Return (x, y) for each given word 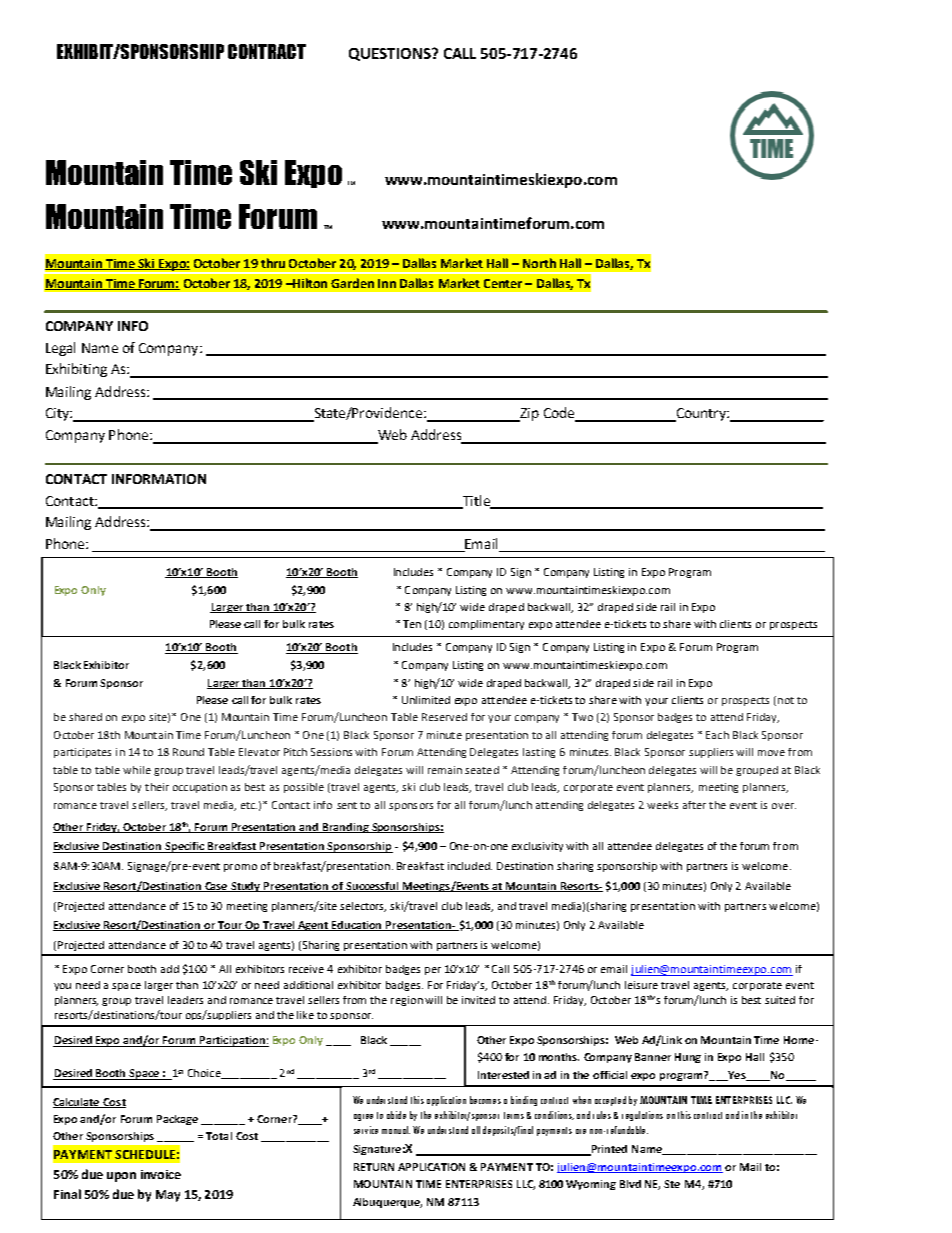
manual (396, 1130)
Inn (387, 283)
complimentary (486, 625)
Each (717, 735)
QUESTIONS (391, 54)
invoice (161, 1174)
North (539, 263)
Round (188, 752)
